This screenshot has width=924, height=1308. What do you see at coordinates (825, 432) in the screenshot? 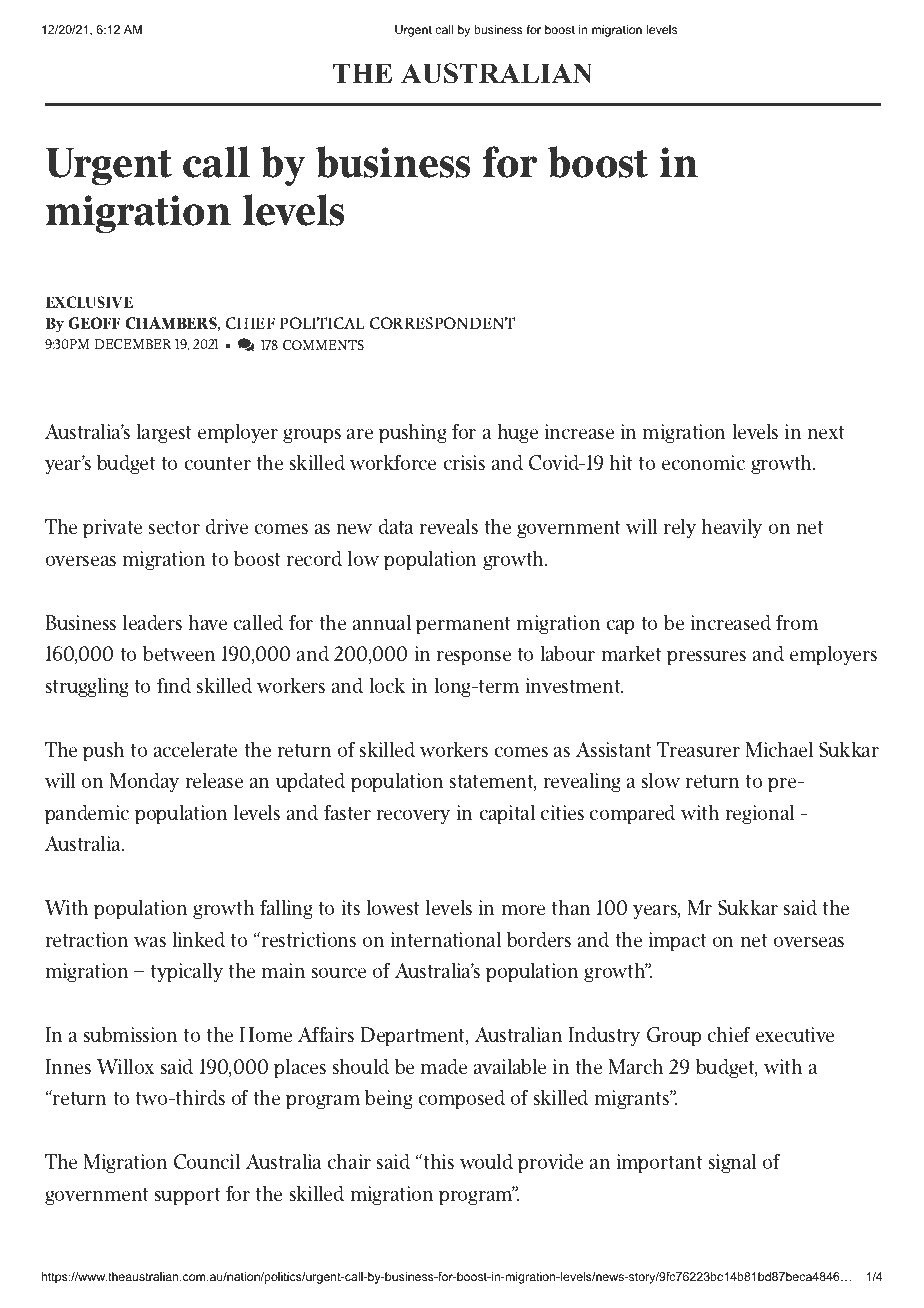
I see `next` at bounding box center [825, 432].
